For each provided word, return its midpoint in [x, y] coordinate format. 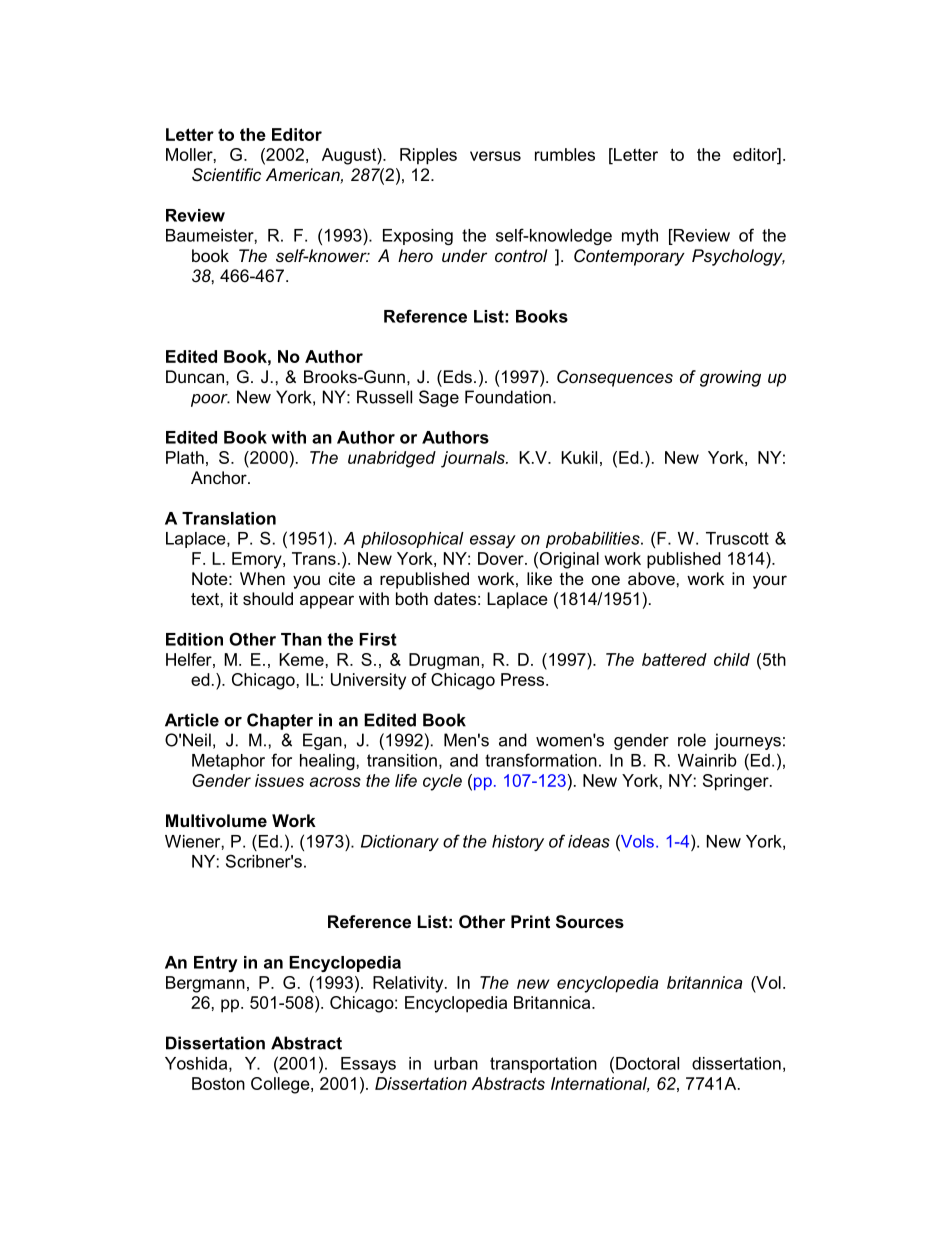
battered [674, 659]
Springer [737, 782]
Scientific [226, 174]
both [412, 598]
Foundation [508, 397]
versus [495, 156]
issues [279, 780]
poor [210, 400]
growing [730, 378]
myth [640, 237]
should [268, 598]
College [281, 1085]
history [518, 843]
